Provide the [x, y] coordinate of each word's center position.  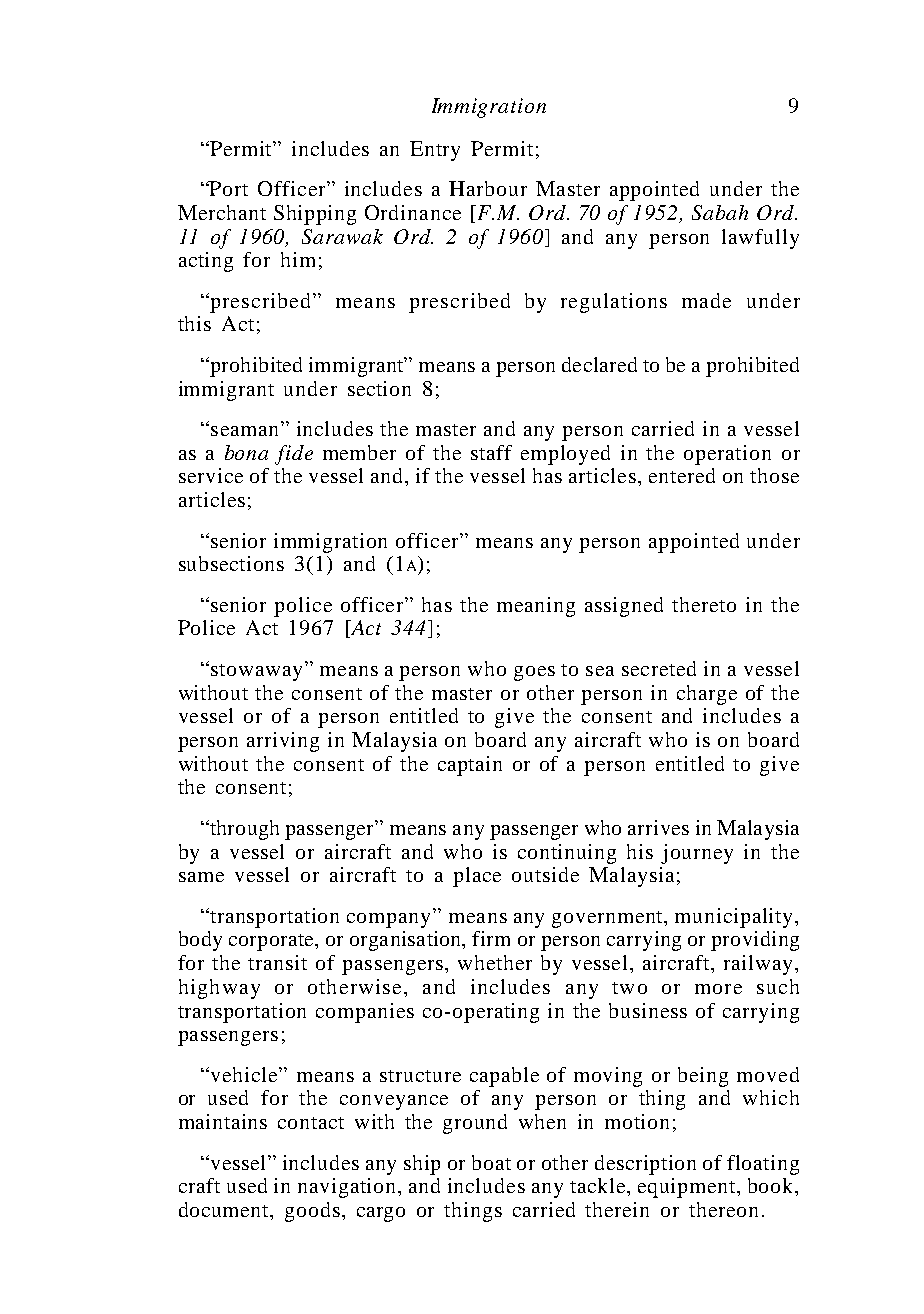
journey [697, 854]
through [243, 830]
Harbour [488, 188]
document [225, 1211]
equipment [688, 1188]
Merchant [222, 212]
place [477, 877]
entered [682, 475]
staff [491, 452]
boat [491, 1162]
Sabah [720, 212]
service [211, 475]
